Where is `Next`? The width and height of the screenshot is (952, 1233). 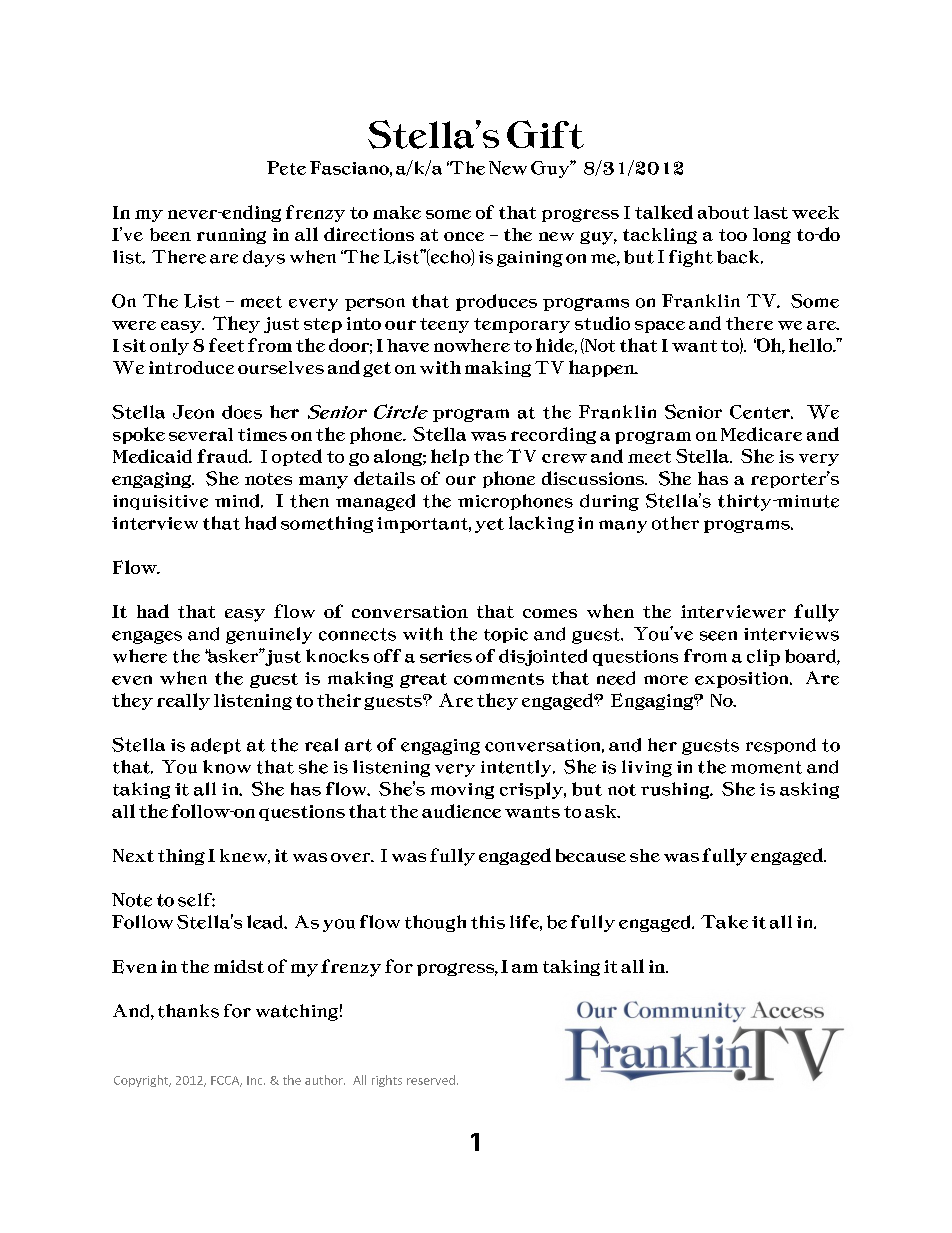
Next is located at coordinates (133, 855).
